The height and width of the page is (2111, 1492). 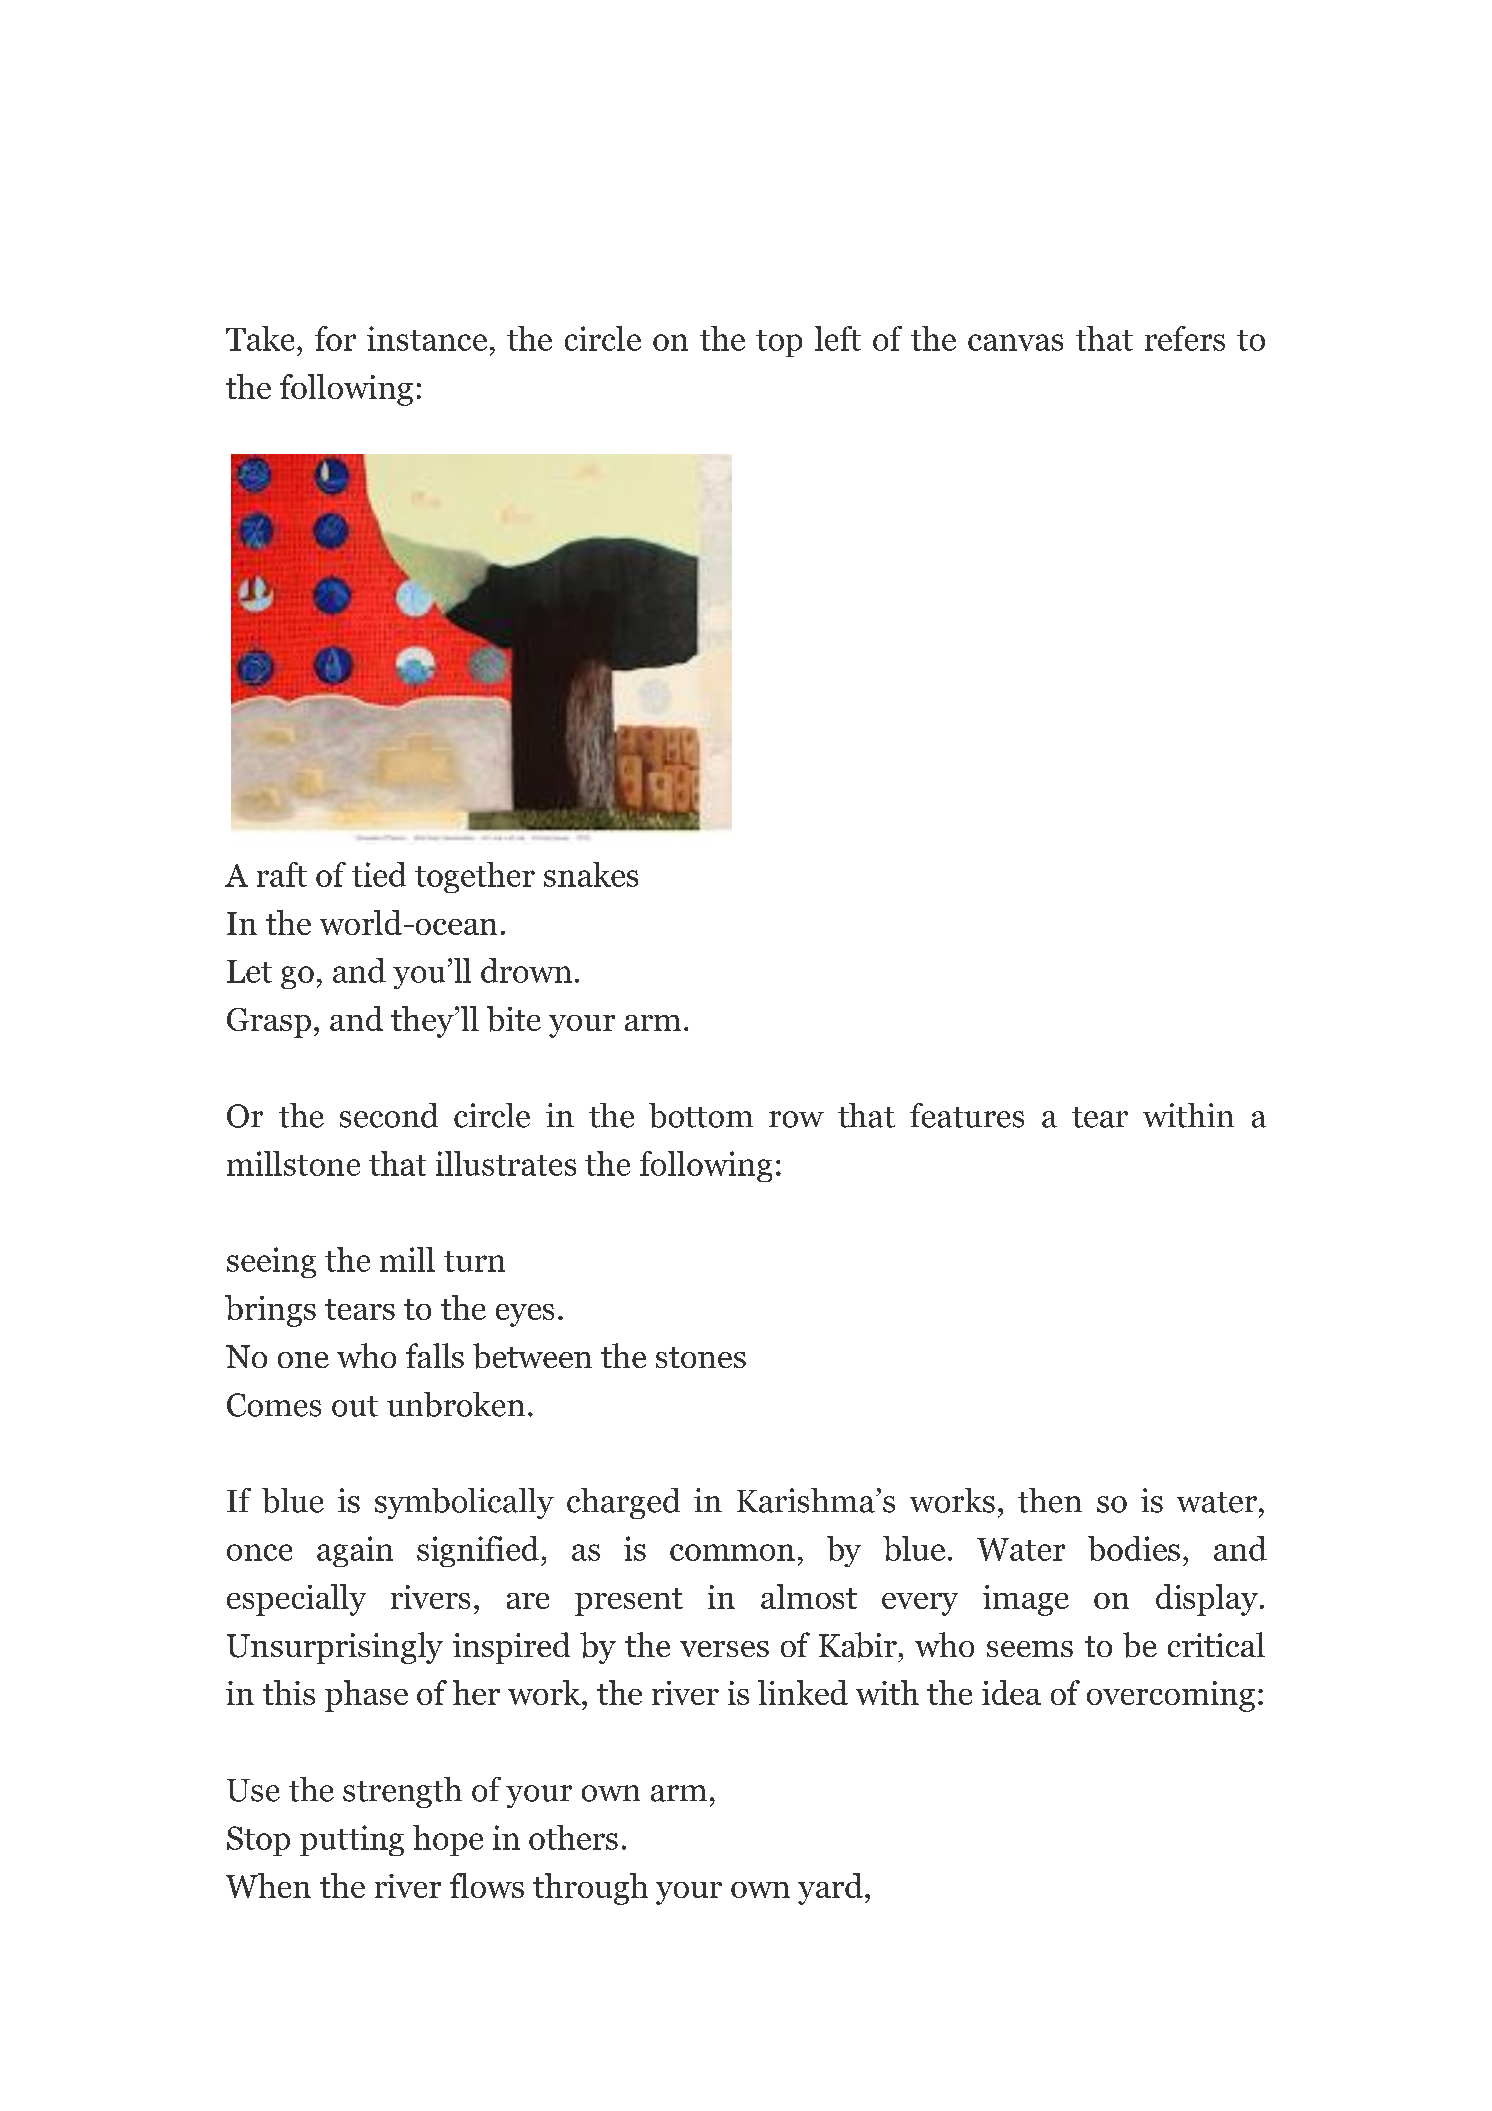 What do you see at coordinates (1050, 1500) in the page?
I see `then` at bounding box center [1050, 1500].
